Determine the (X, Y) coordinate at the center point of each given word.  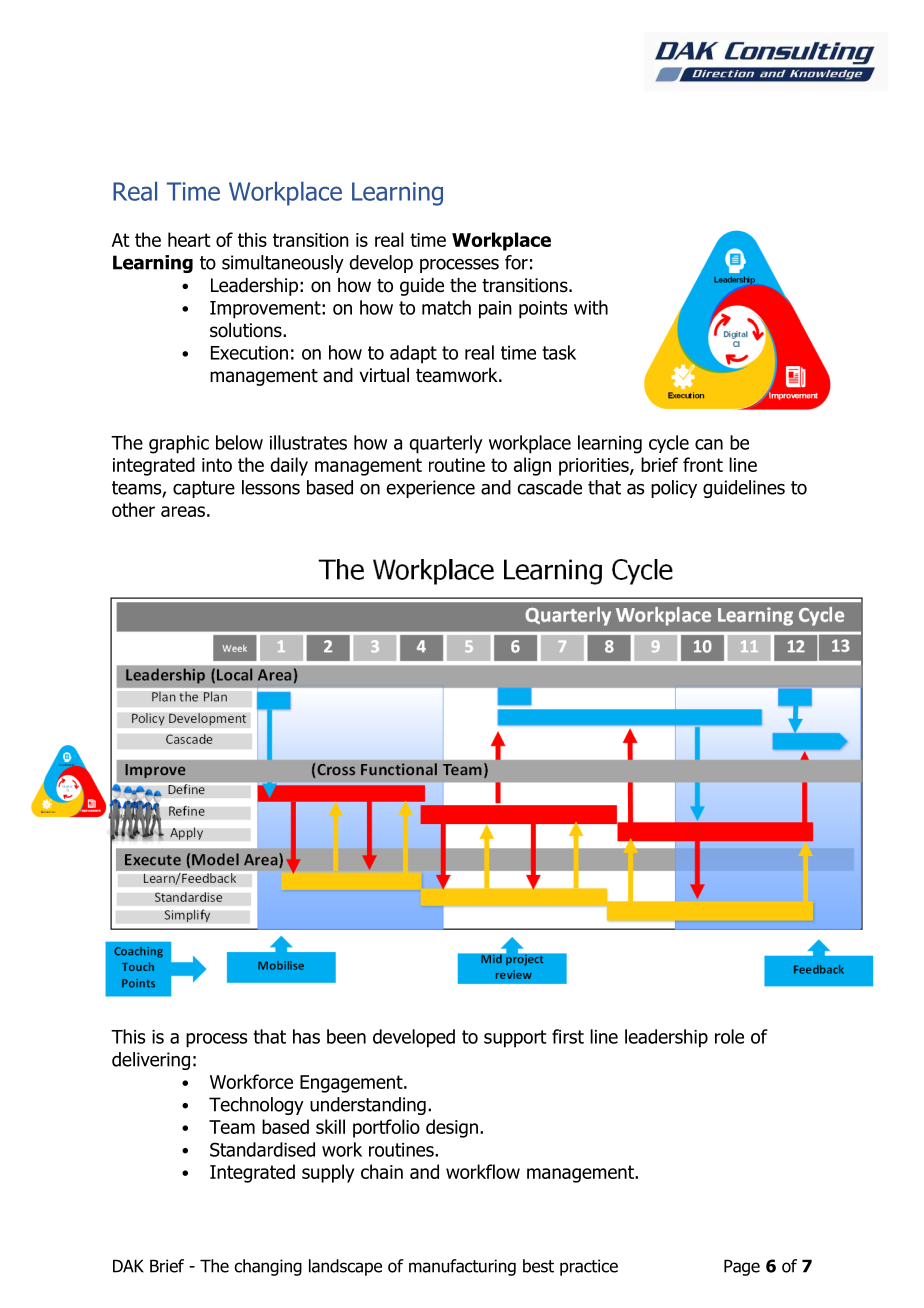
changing (268, 1267)
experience (430, 489)
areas (183, 511)
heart (189, 239)
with (591, 307)
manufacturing (462, 1267)
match (446, 307)
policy (674, 489)
